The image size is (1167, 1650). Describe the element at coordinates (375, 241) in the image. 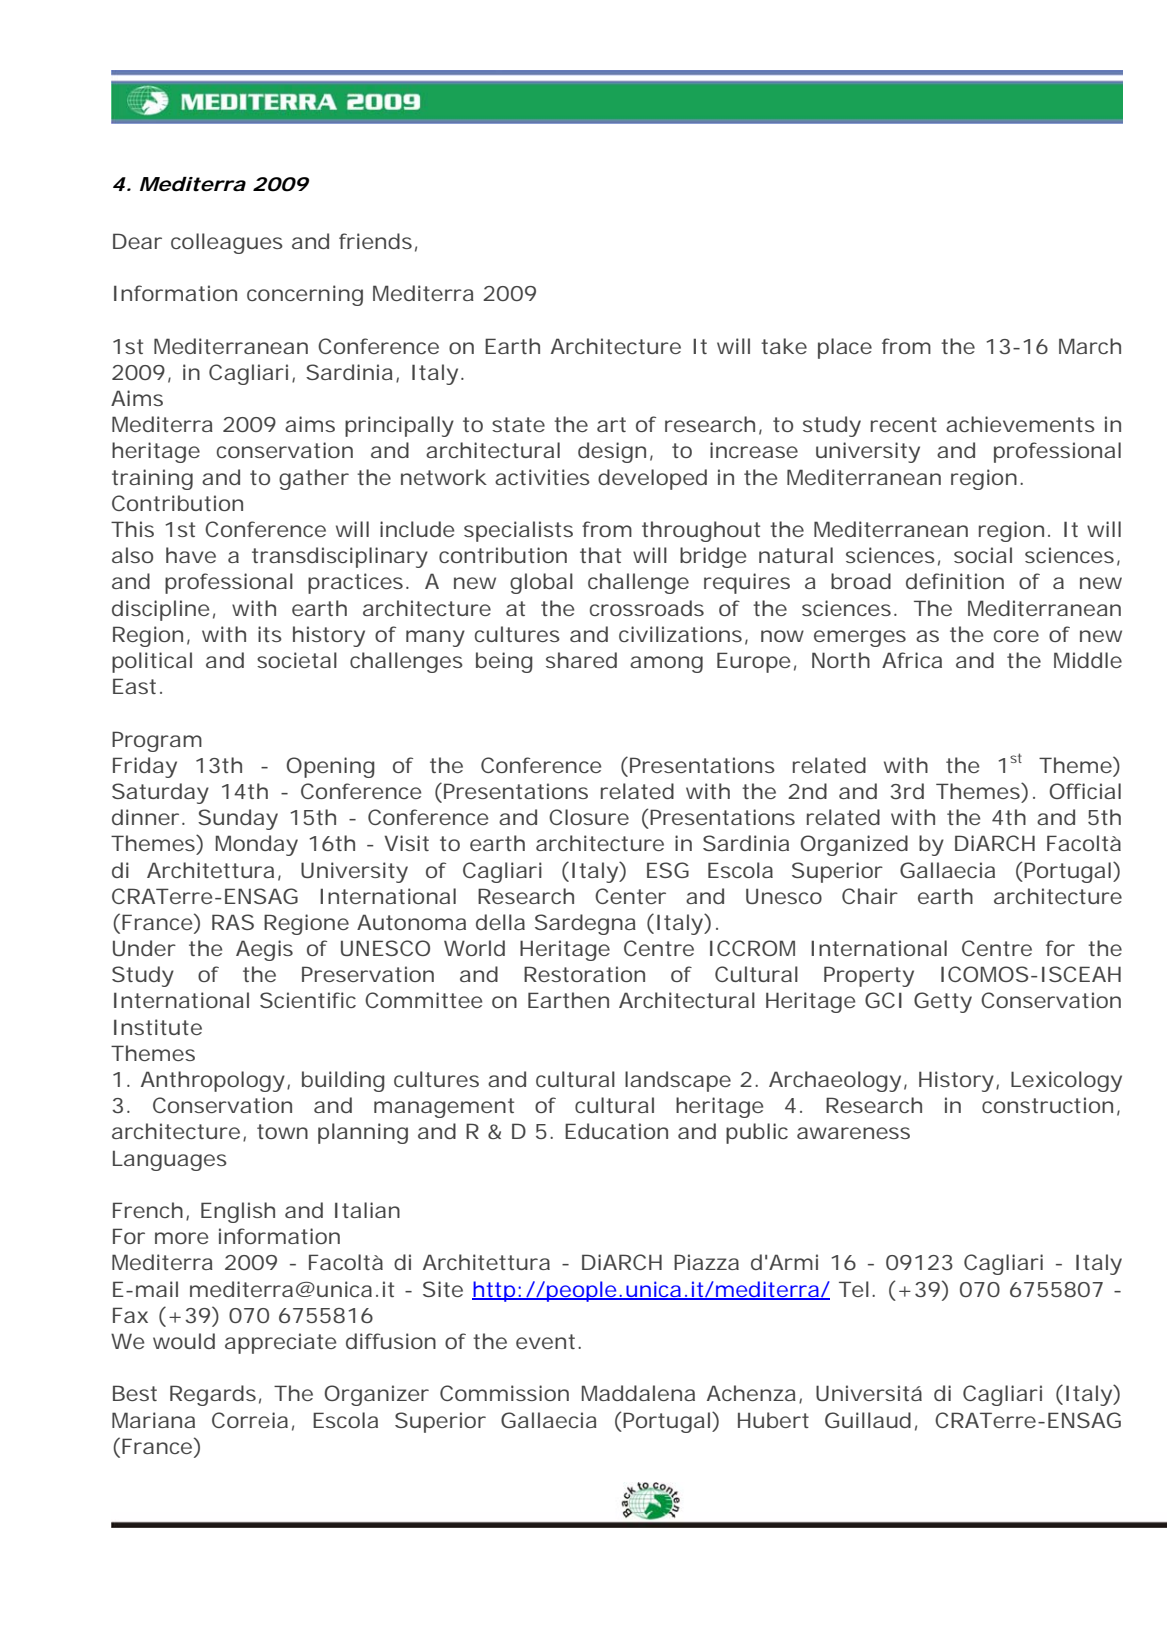

I see `friends` at that location.
